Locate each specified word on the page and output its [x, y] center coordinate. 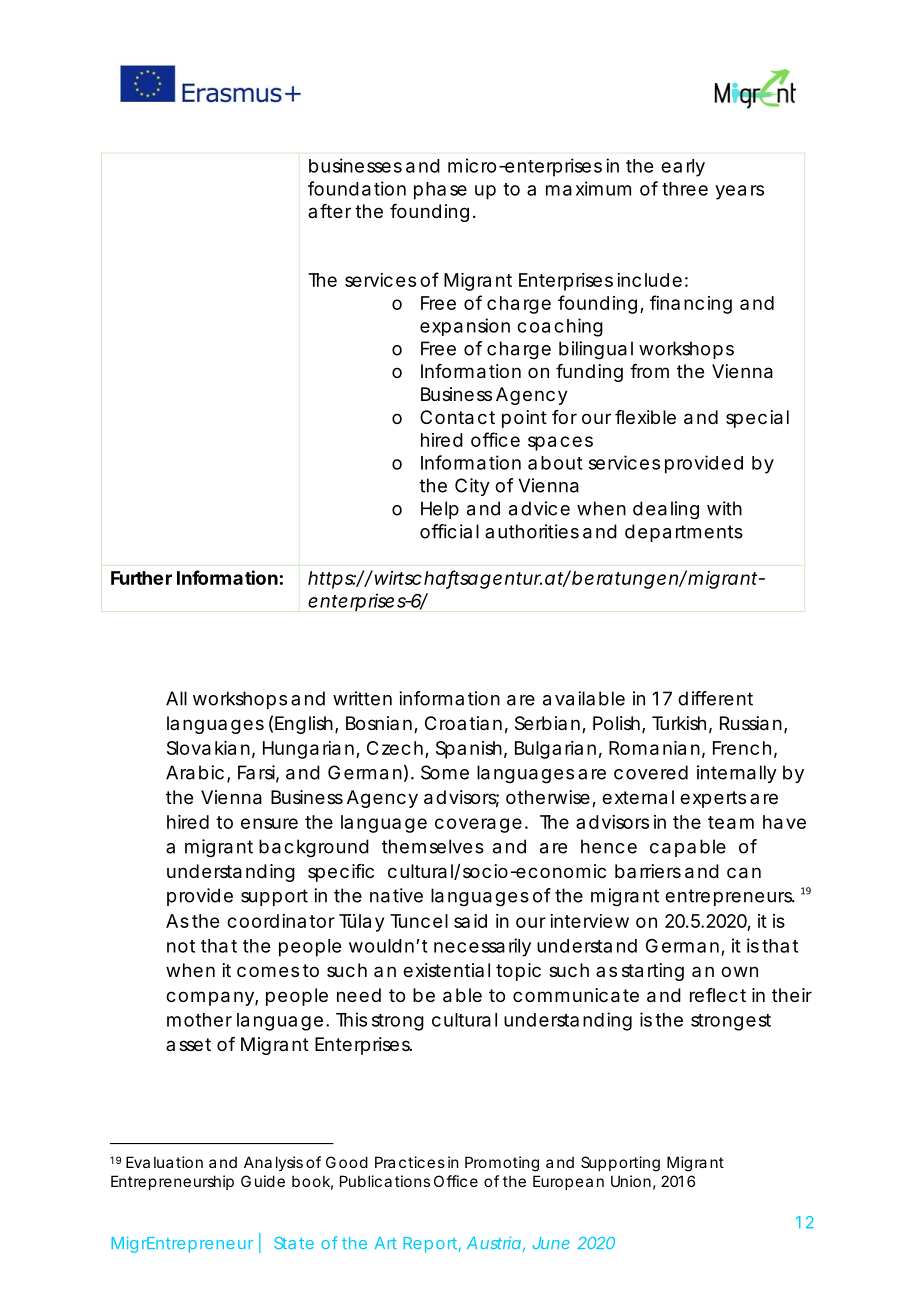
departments [684, 533]
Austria [494, 1242]
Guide [263, 1181]
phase [440, 191]
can [744, 873]
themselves [433, 846]
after [329, 211]
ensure [269, 823]
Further [141, 578]
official [449, 531]
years [739, 192]
